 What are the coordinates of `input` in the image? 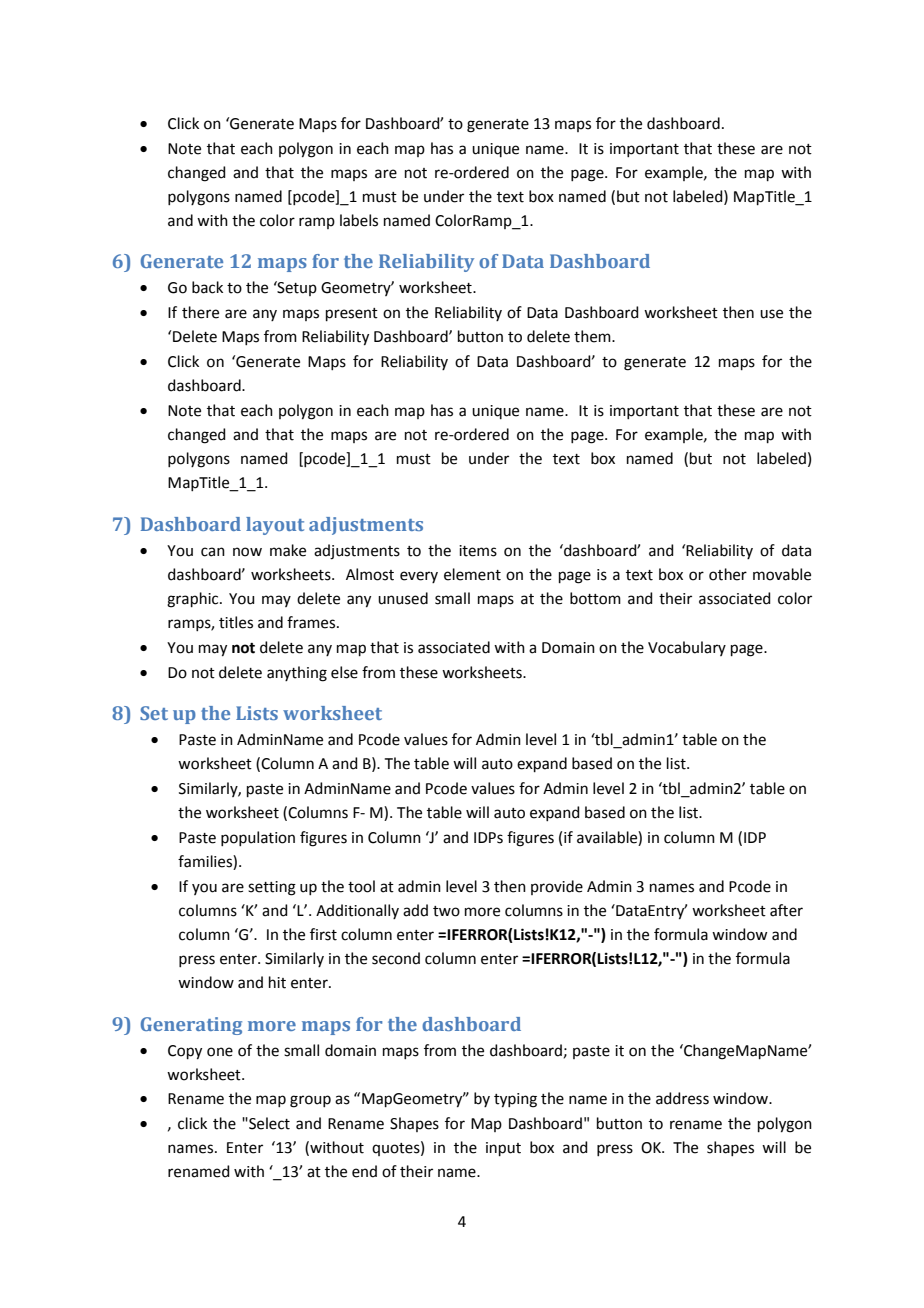 It's located at (503, 1149).
